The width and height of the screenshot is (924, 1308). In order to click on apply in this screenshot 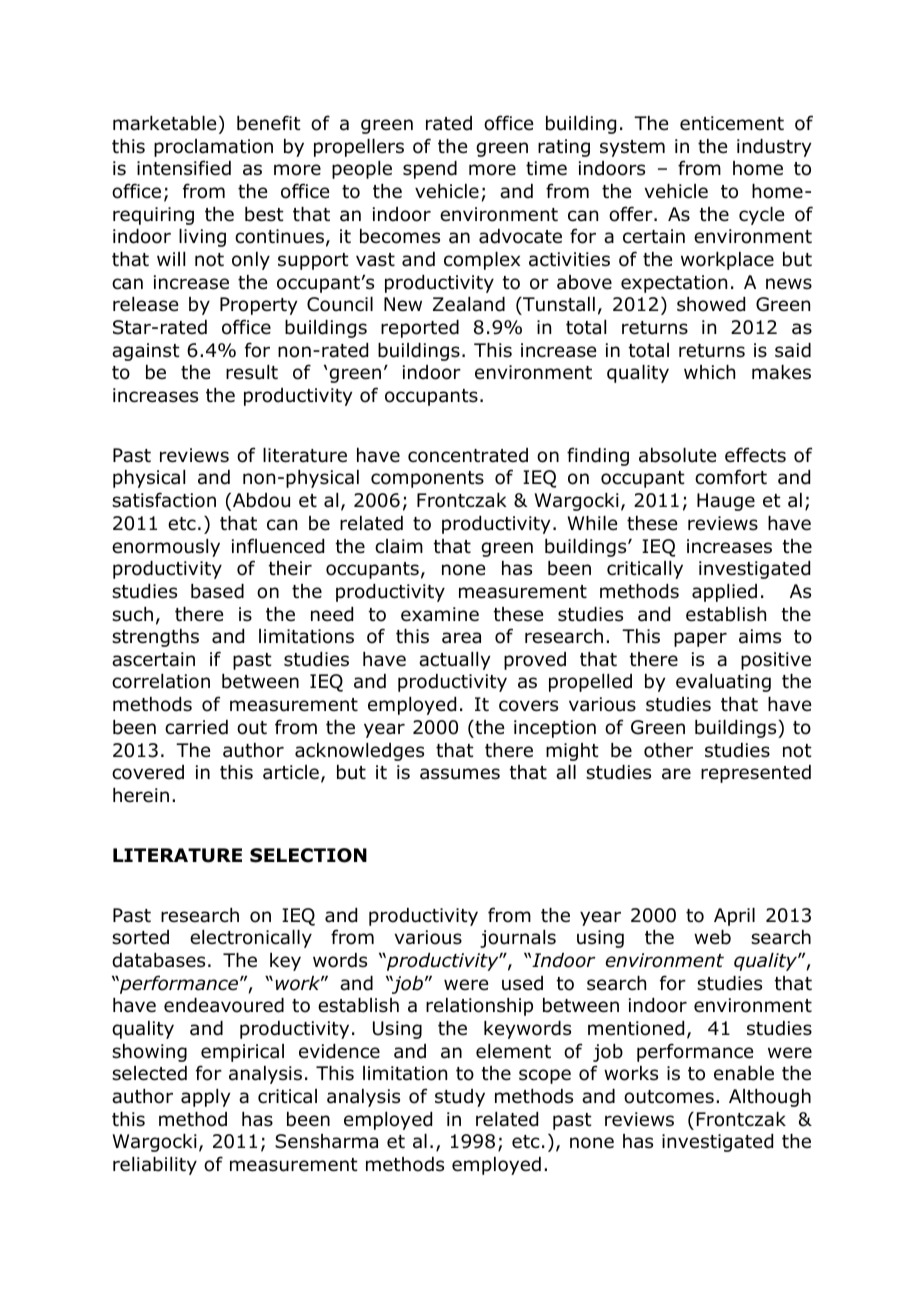, I will do `click(205, 1098)`.
